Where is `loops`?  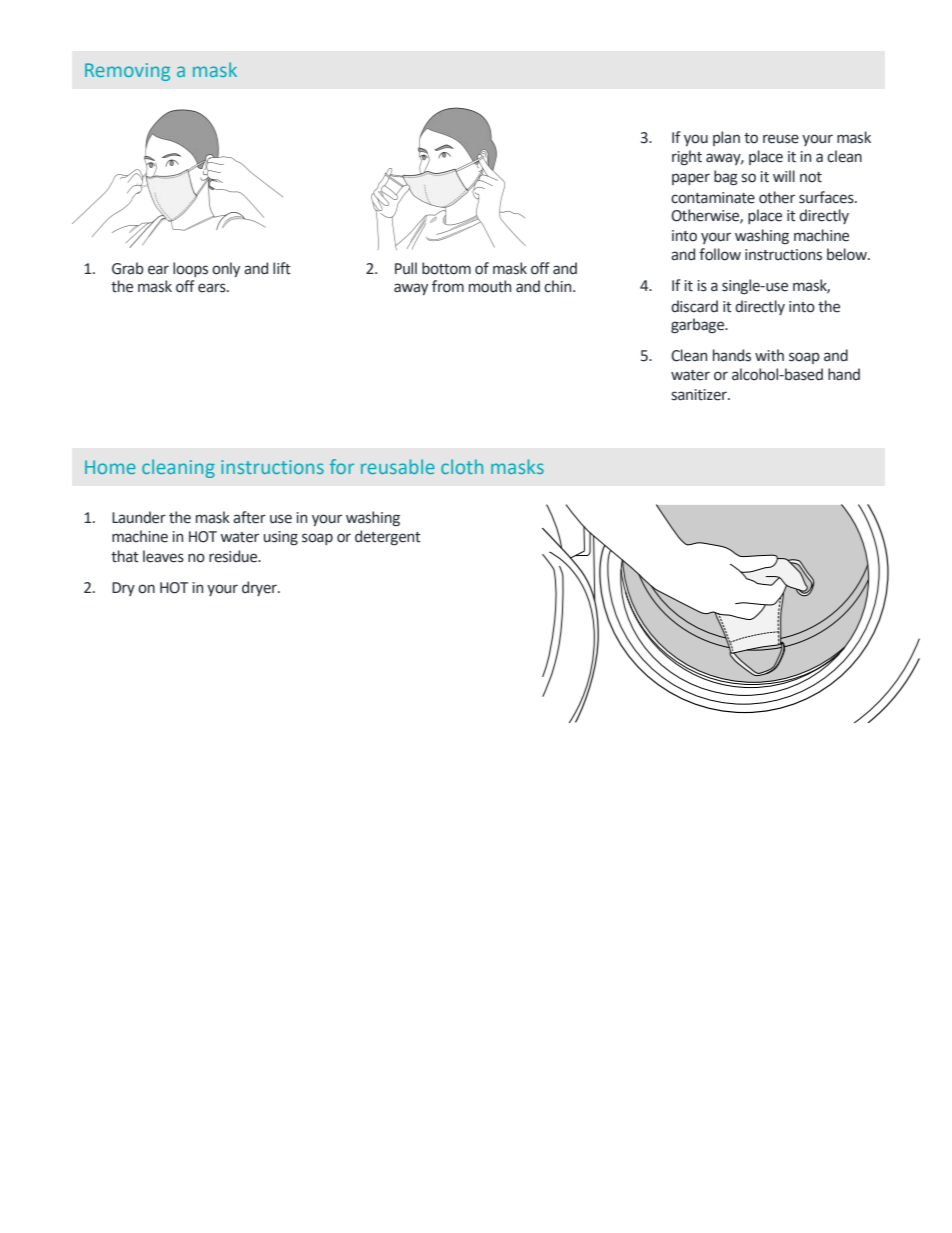 loops is located at coordinates (190, 269).
